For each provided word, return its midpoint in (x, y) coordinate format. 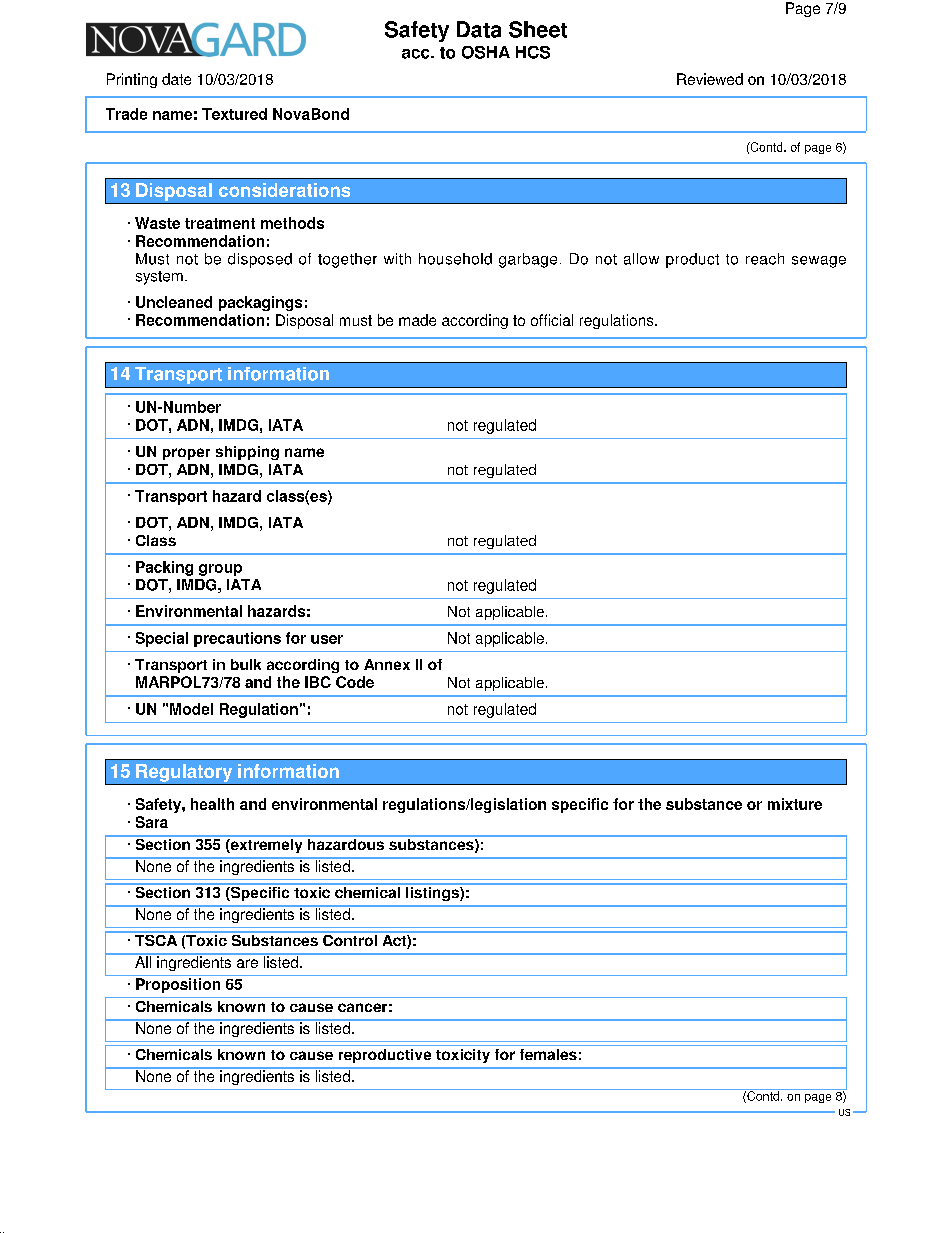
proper (186, 454)
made (417, 320)
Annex (387, 664)
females (548, 1054)
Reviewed (710, 79)
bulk (246, 664)
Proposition (178, 985)
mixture (795, 804)
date (176, 79)
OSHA (486, 52)
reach (765, 259)
